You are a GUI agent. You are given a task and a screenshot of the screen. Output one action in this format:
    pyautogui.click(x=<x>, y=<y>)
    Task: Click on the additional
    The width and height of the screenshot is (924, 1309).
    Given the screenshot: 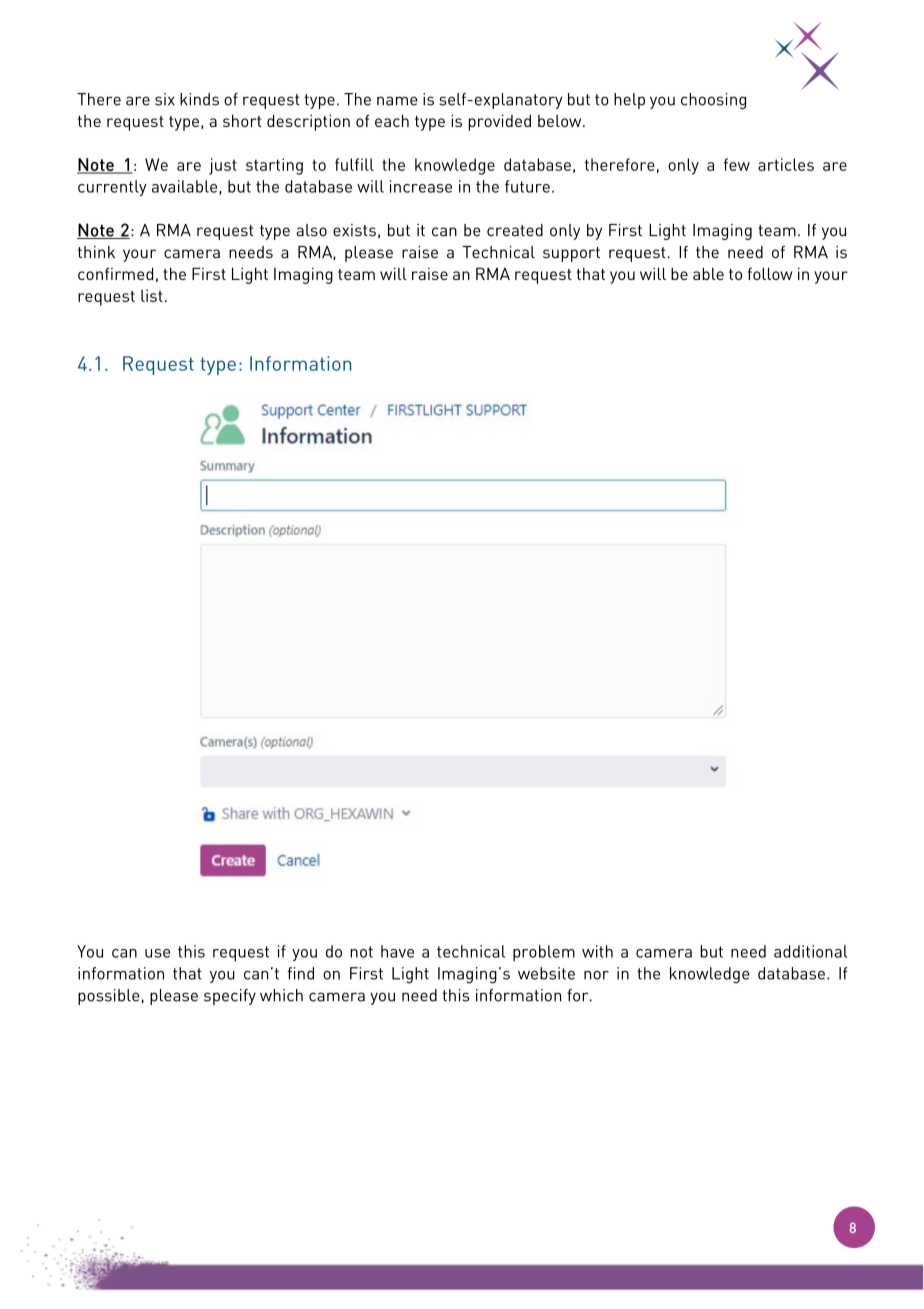 What is the action you would take?
    pyautogui.click(x=810, y=951)
